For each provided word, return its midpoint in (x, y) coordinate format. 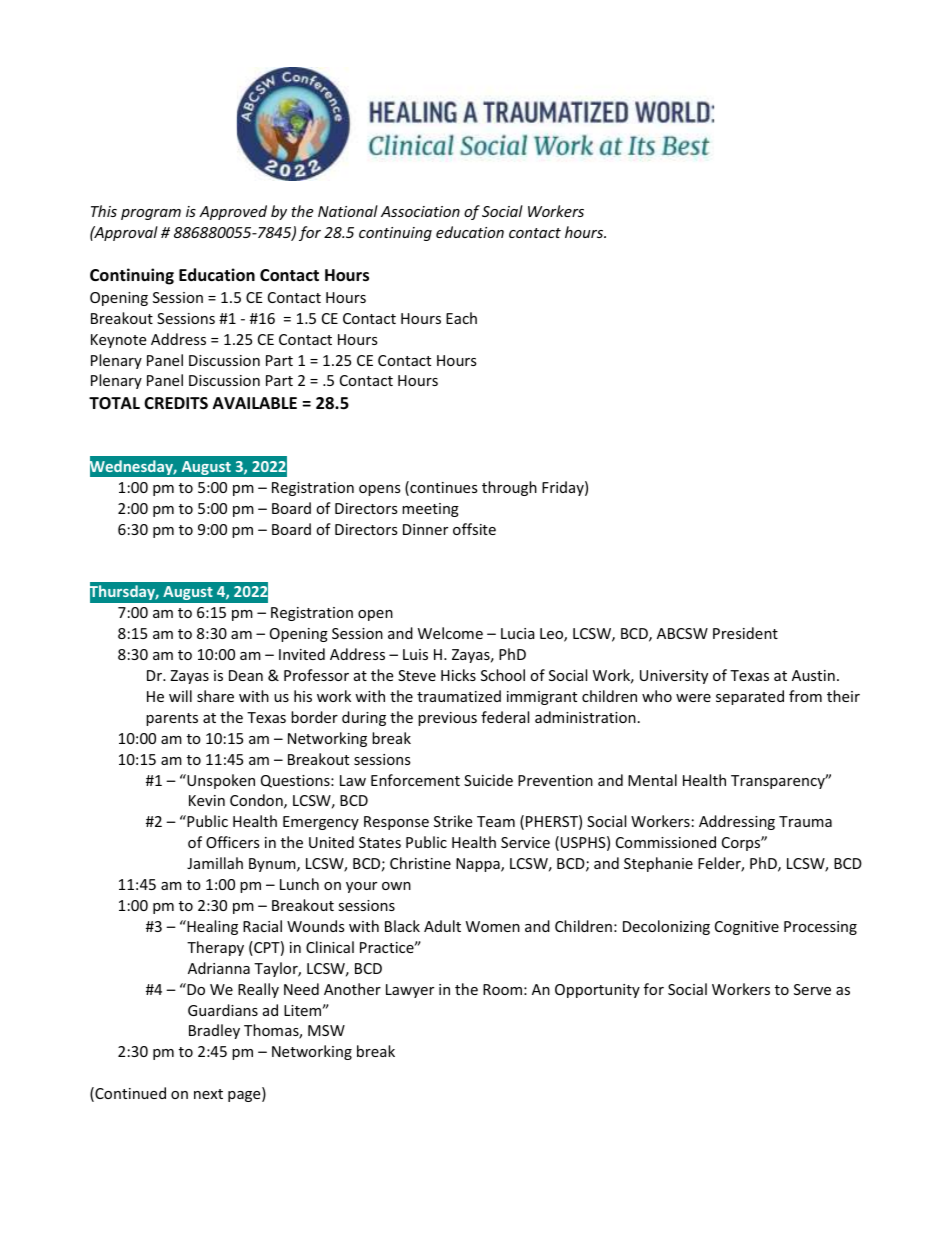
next (208, 1094)
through (509, 488)
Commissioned (666, 842)
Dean (246, 675)
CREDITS (176, 403)
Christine (420, 863)
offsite (474, 529)
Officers (233, 842)
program (151, 214)
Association (420, 211)
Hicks (458, 675)
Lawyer (410, 991)
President (745, 633)
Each (461, 318)
